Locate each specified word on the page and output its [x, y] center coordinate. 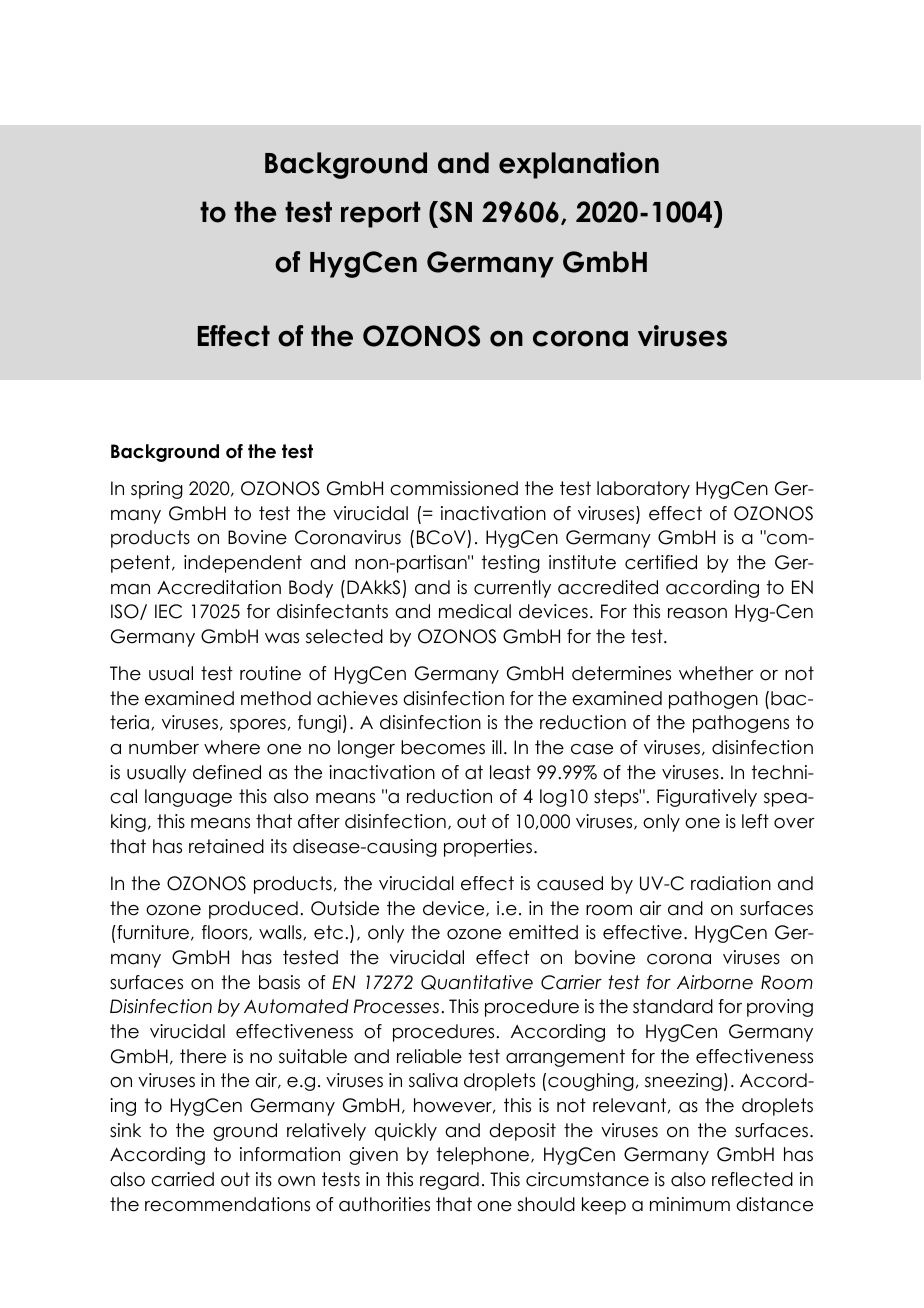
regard [449, 1181]
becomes [443, 747]
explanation [579, 165]
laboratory [643, 490]
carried [182, 1179]
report [381, 214]
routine [270, 673]
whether [716, 673]
